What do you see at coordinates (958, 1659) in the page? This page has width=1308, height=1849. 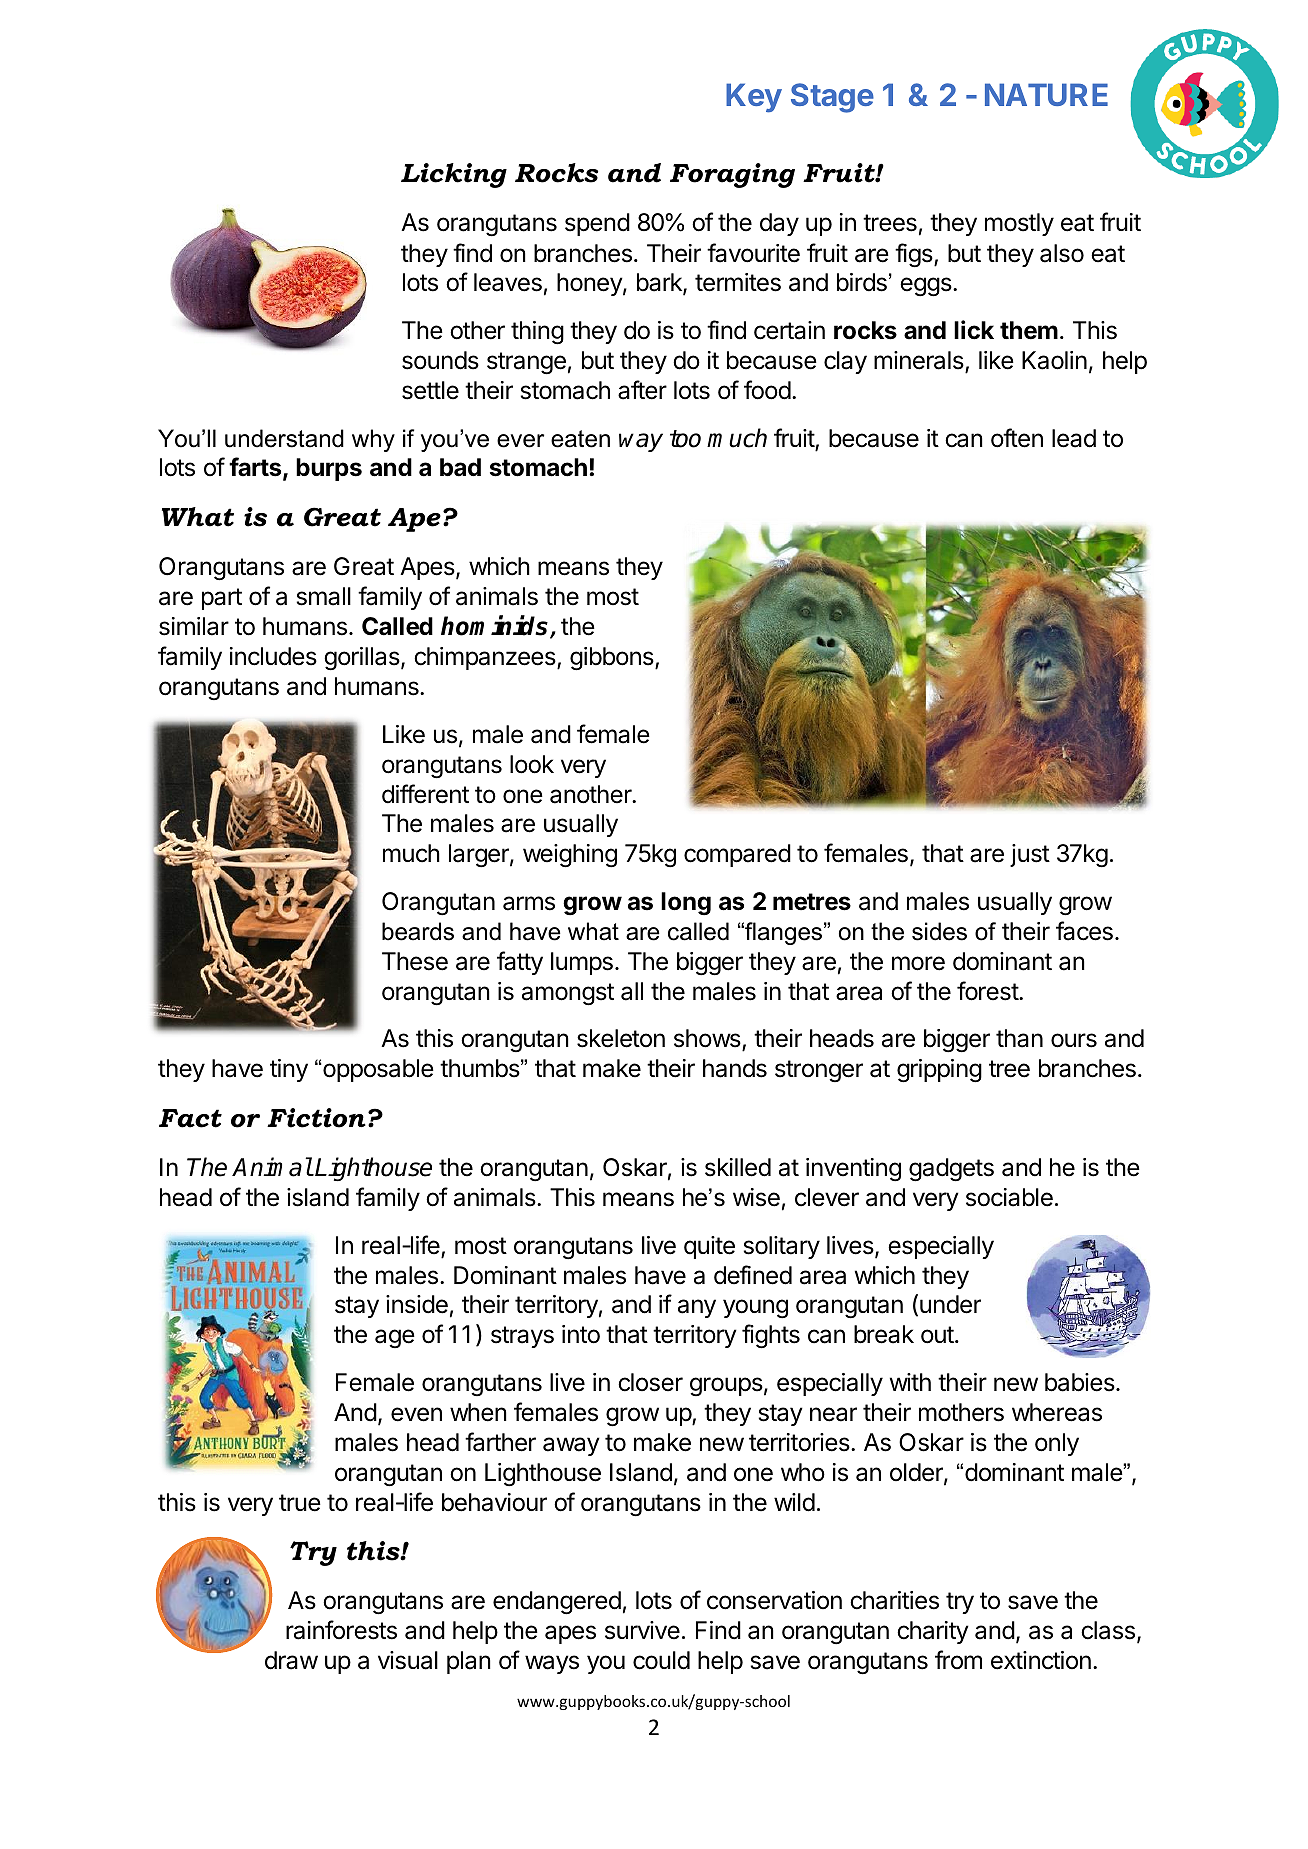 I see `from` at bounding box center [958, 1659].
